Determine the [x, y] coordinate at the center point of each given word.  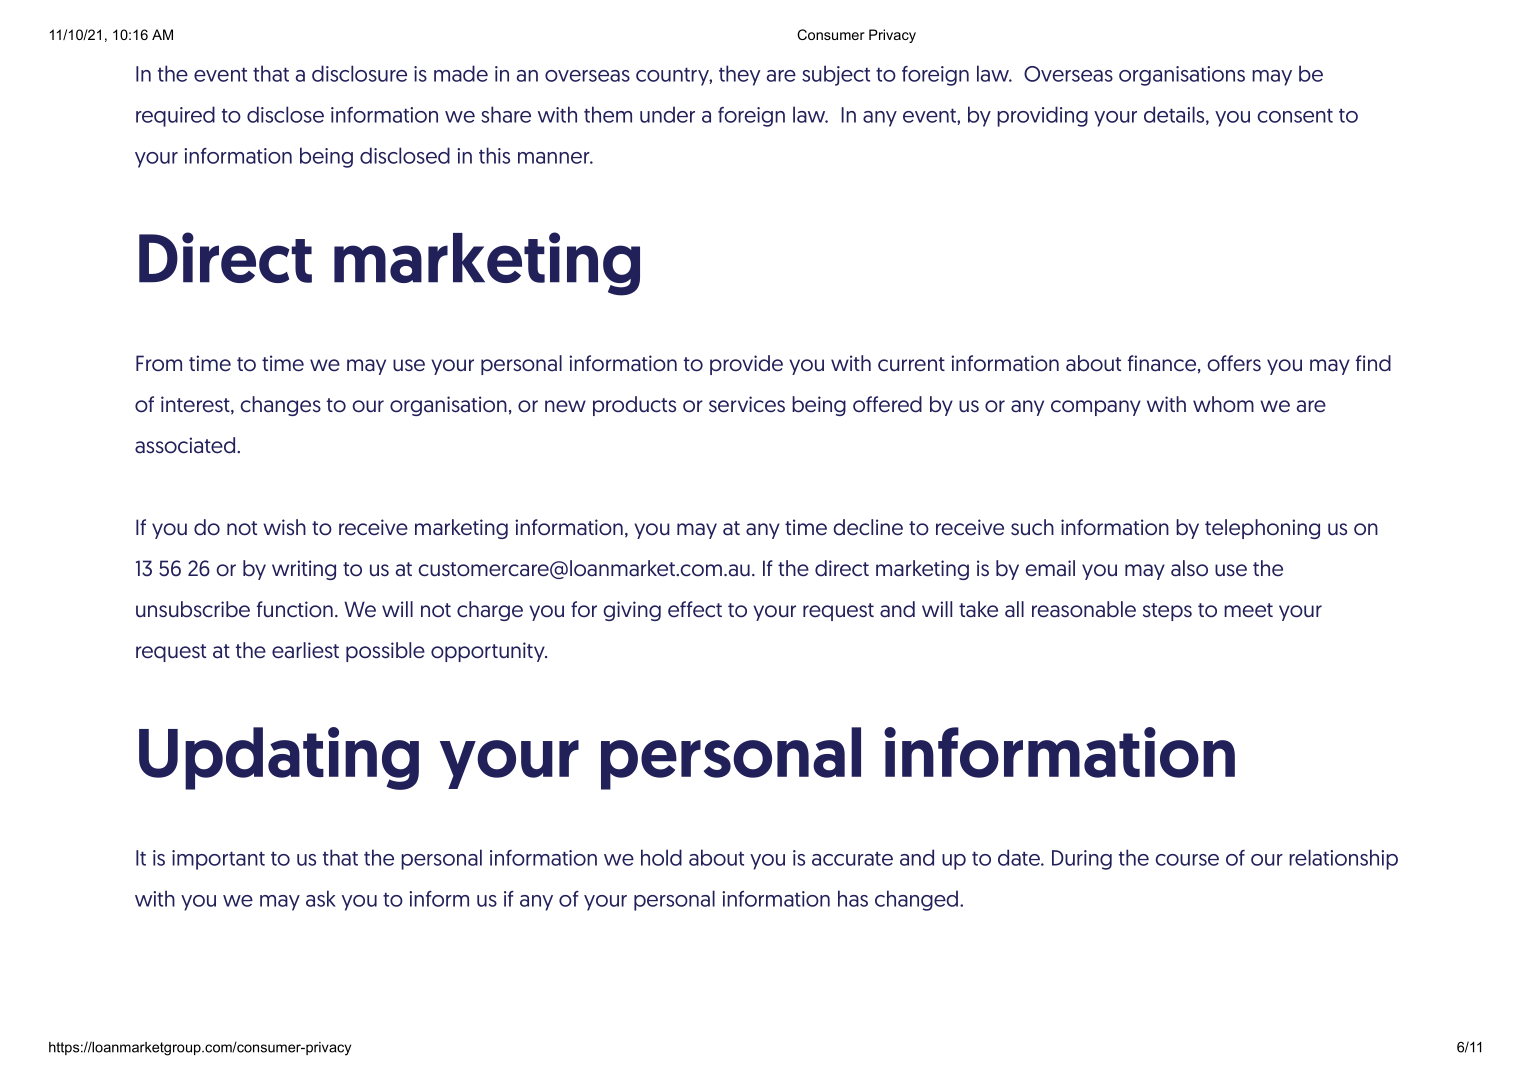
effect [695, 609]
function [295, 609]
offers [1234, 363]
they [739, 75]
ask [321, 898]
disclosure [359, 73]
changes [280, 406]
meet [1248, 610]
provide [746, 365]
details [1174, 114]
